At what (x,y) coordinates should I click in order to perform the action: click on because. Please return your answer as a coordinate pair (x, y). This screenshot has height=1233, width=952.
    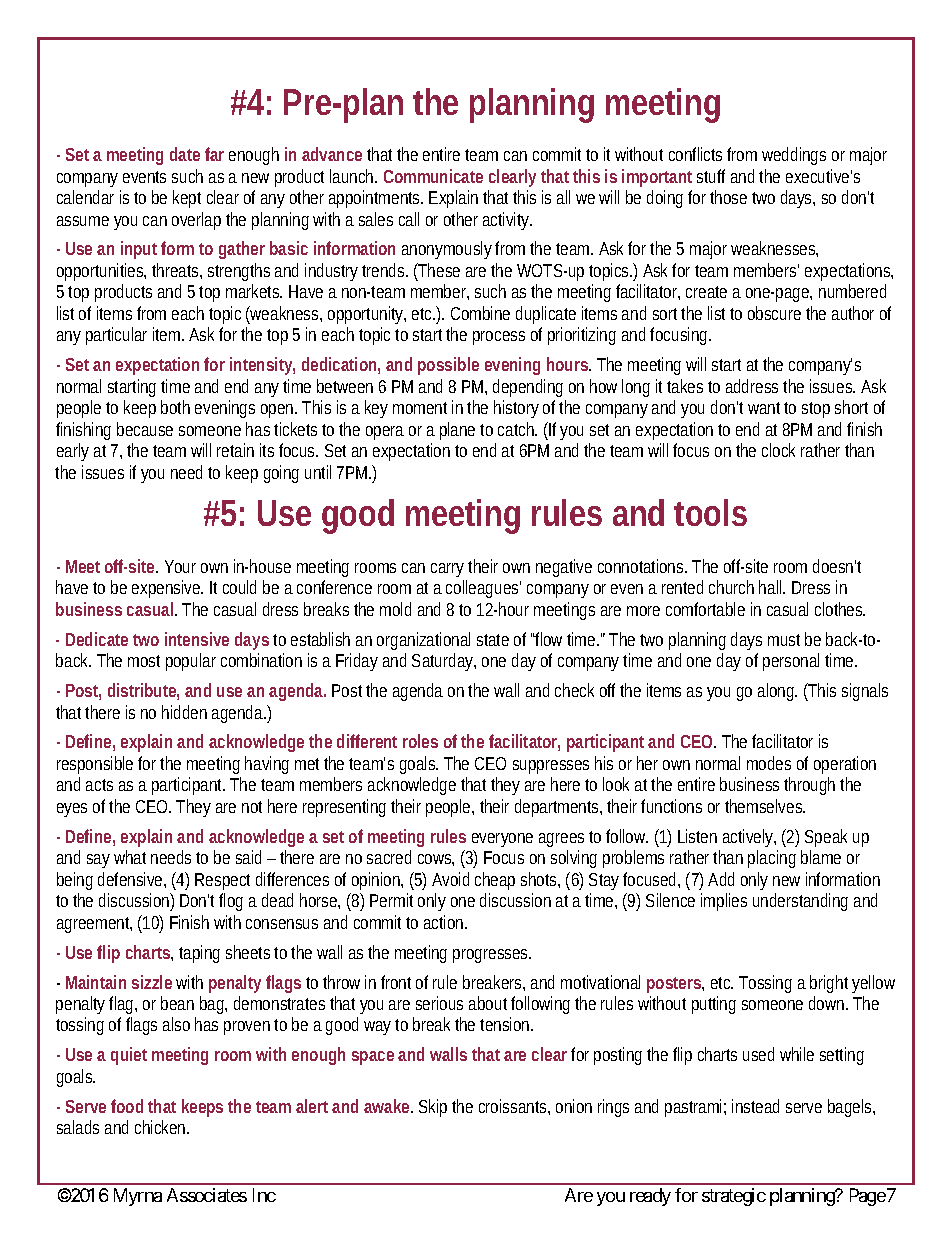
    Looking at the image, I should click on (145, 429).
